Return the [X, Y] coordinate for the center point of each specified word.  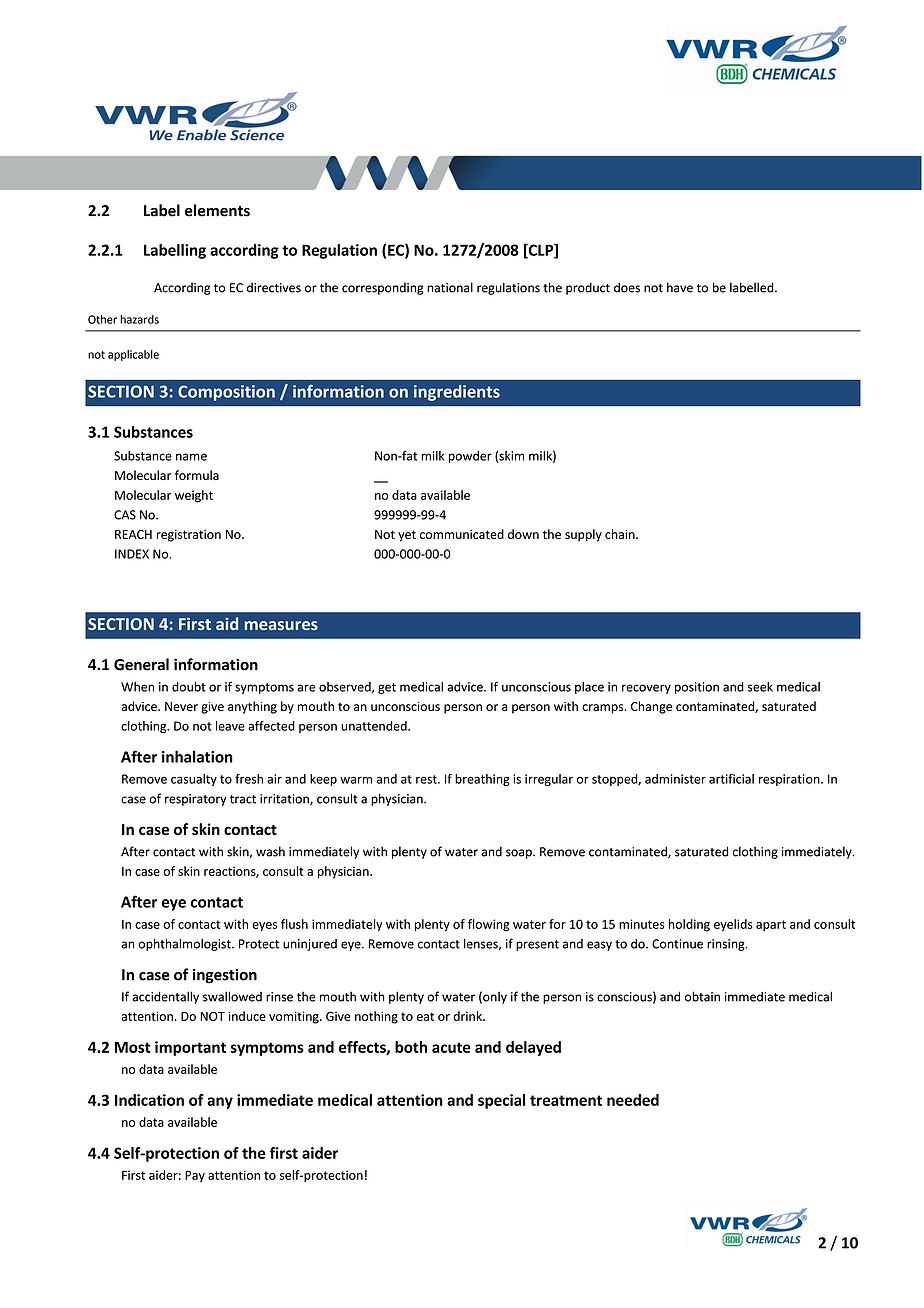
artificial [731, 779]
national [450, 287]
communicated [462, 534]
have [680, 287]
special [501, 1101]
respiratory [196, 800]
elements [217, 210]
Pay [195, 1176]
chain [621, 534]
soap [520, 854]
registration [189, 536]
